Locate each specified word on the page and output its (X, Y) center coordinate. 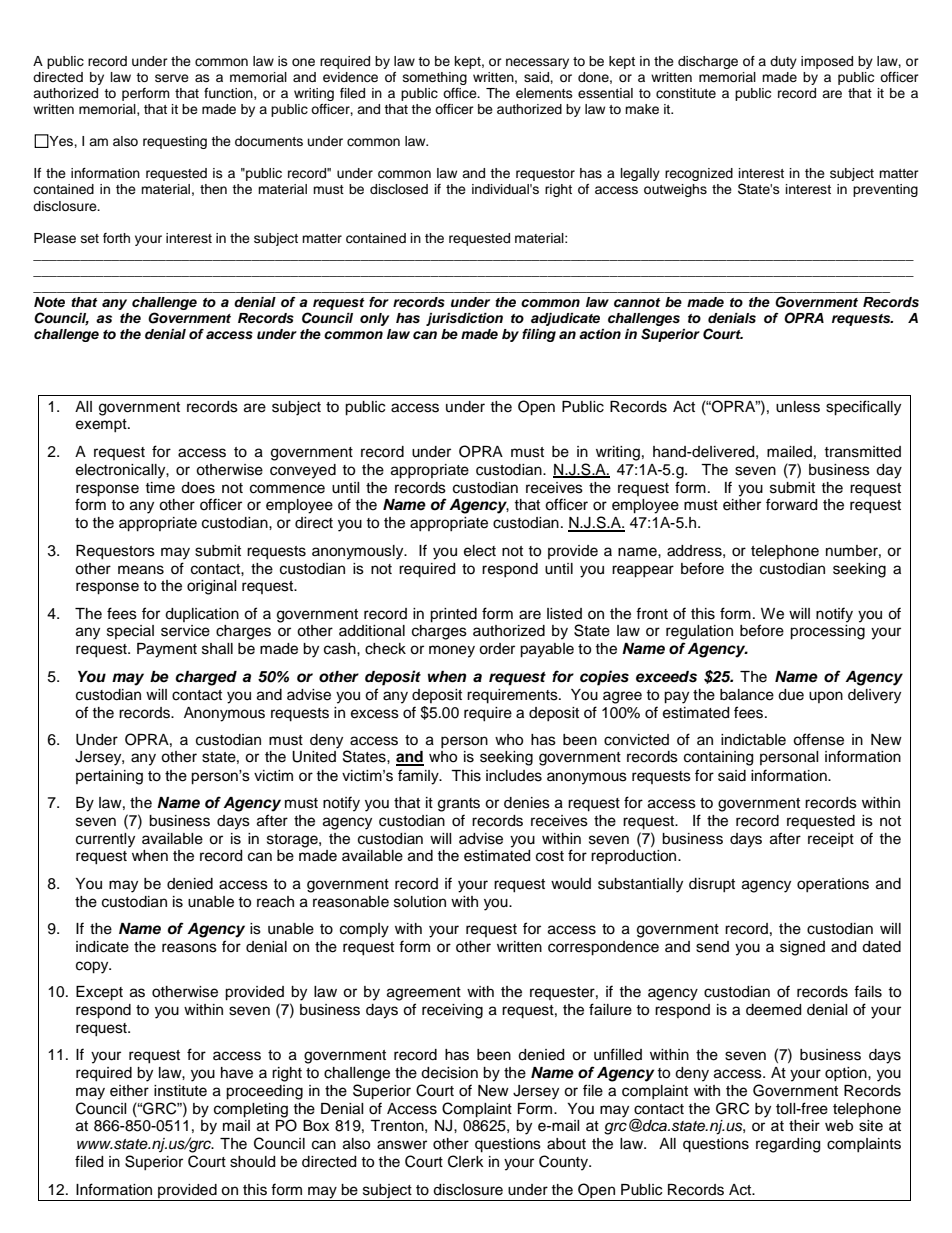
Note (49, 302)
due (791, 695)
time (160, 488)
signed (802, 948)
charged (206, 678)
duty (783, 62)
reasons (189, 948)
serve (172, 78)
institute (180, 1091)
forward (791, 504)
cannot (637, 302)
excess (375, 714)
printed (453, 615)
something (435, 78)
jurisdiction (464, 319)
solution (420, 902)
